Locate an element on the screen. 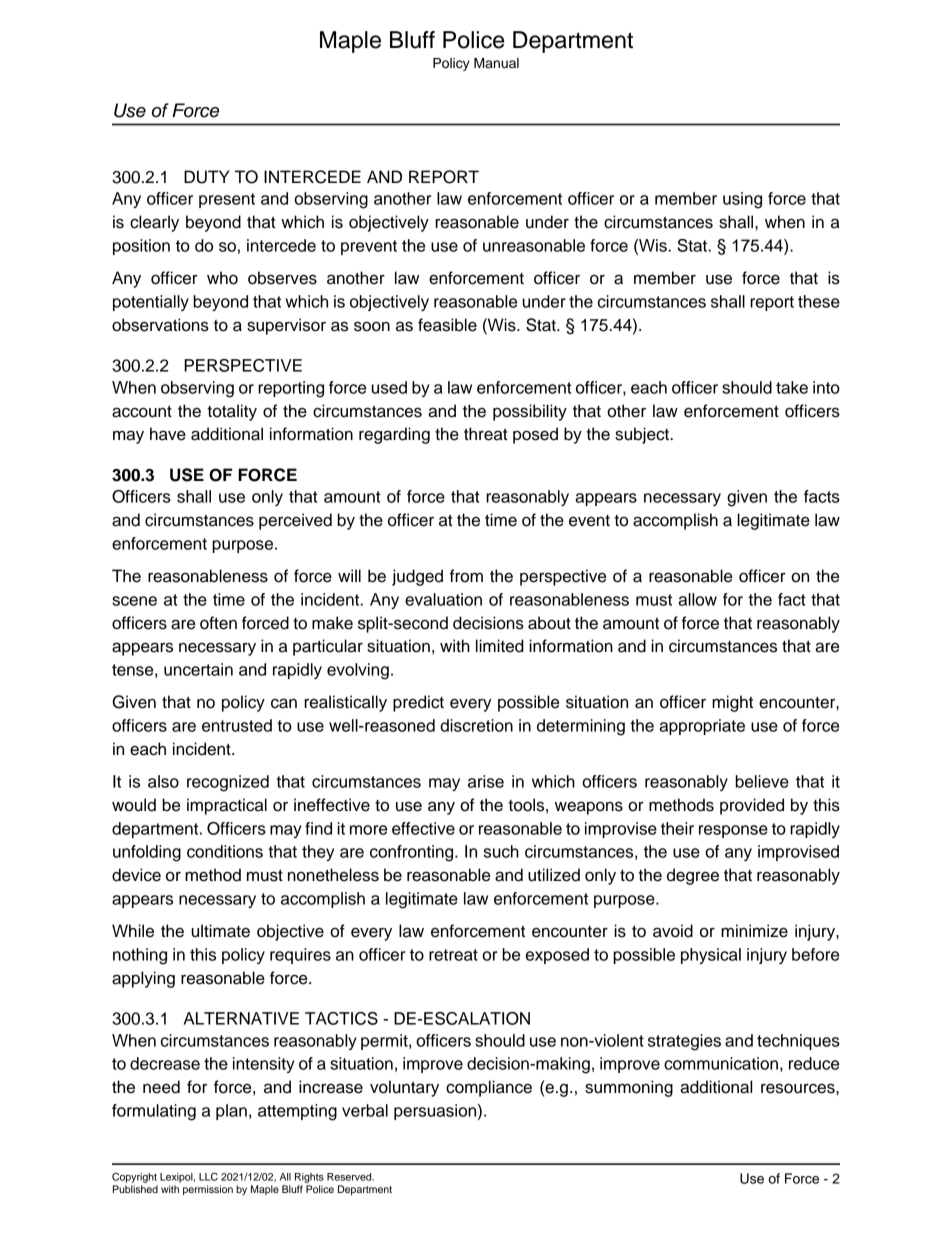 The width and height of the screenshot is (952, 1233). arise is located at coordinates (486, 781).
